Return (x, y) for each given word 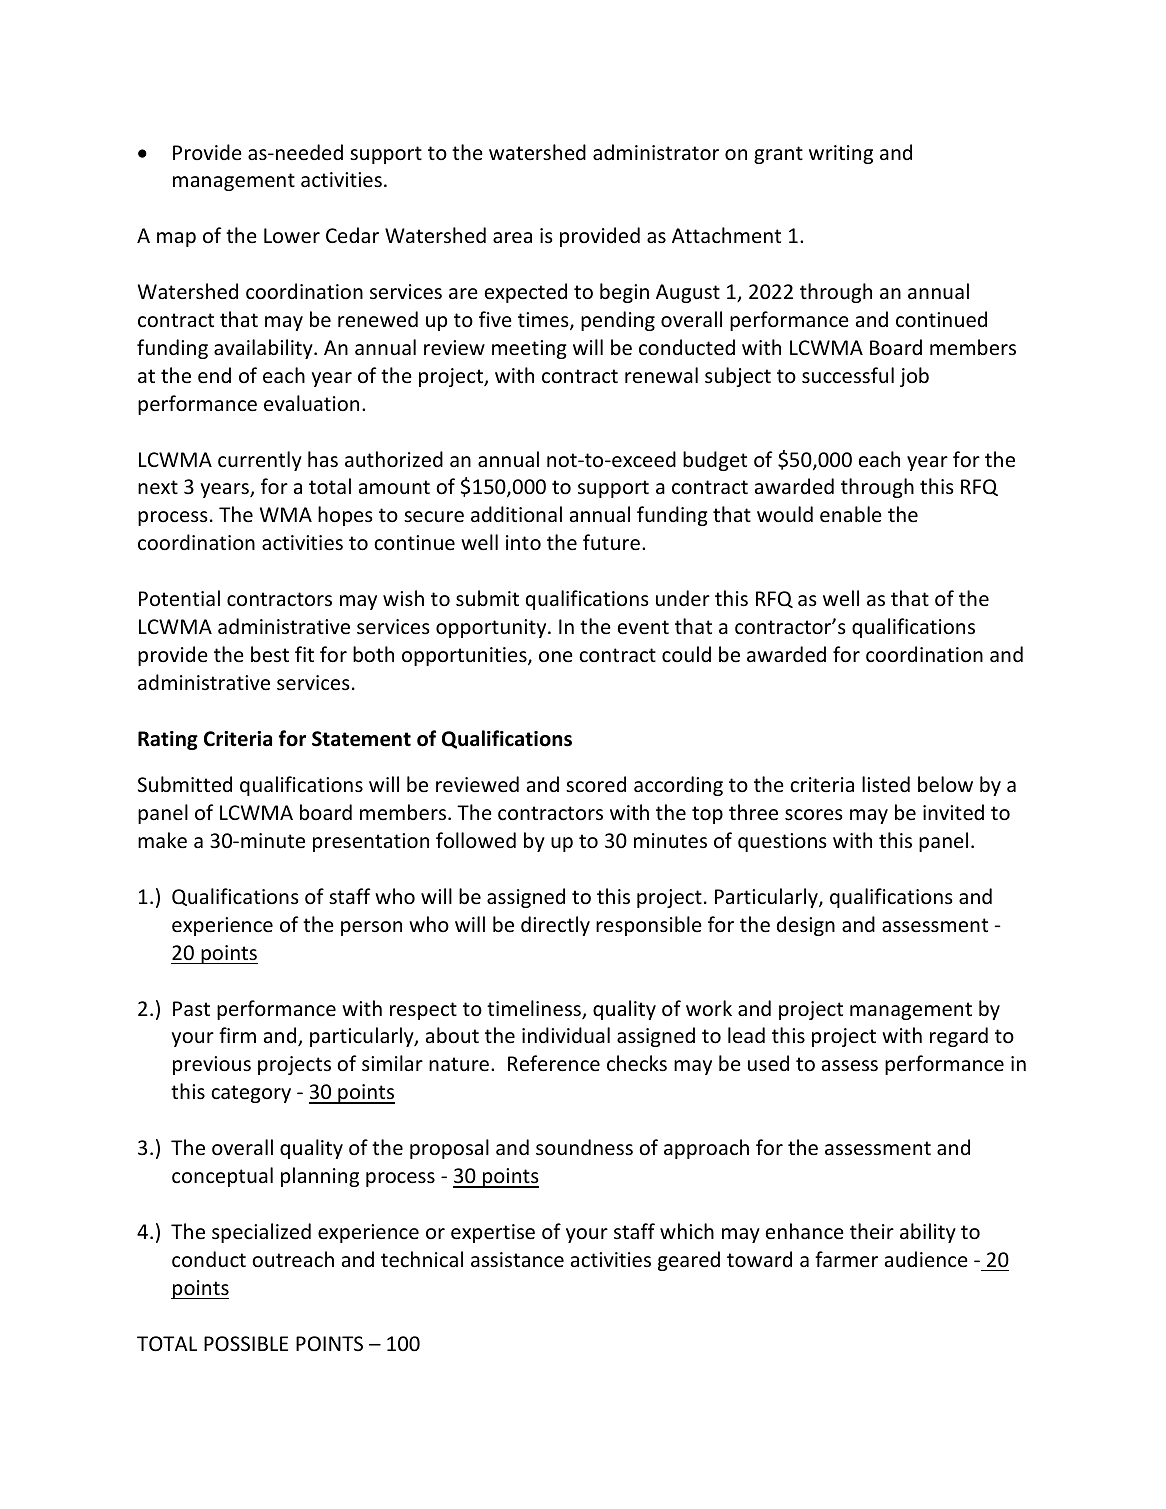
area (512, 238)
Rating (168, 740)
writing (841, 154)
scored (596, 784)
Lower (292, 236)
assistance (517, 1260)
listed (886, 784)
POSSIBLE (246, 1344)
